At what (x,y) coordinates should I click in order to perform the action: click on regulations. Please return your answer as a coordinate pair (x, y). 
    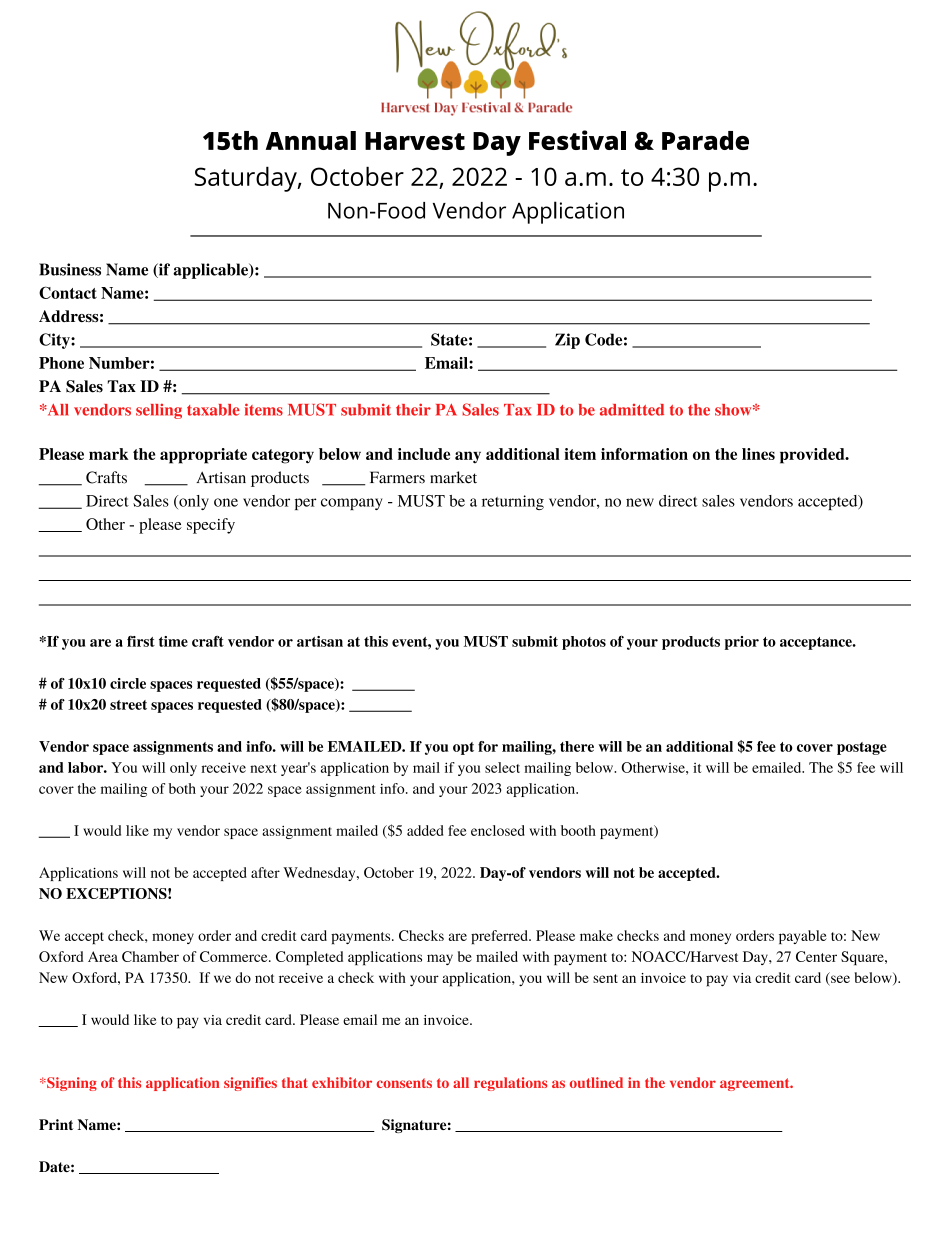
    Looking at the image, I should click on (510, 1084).
